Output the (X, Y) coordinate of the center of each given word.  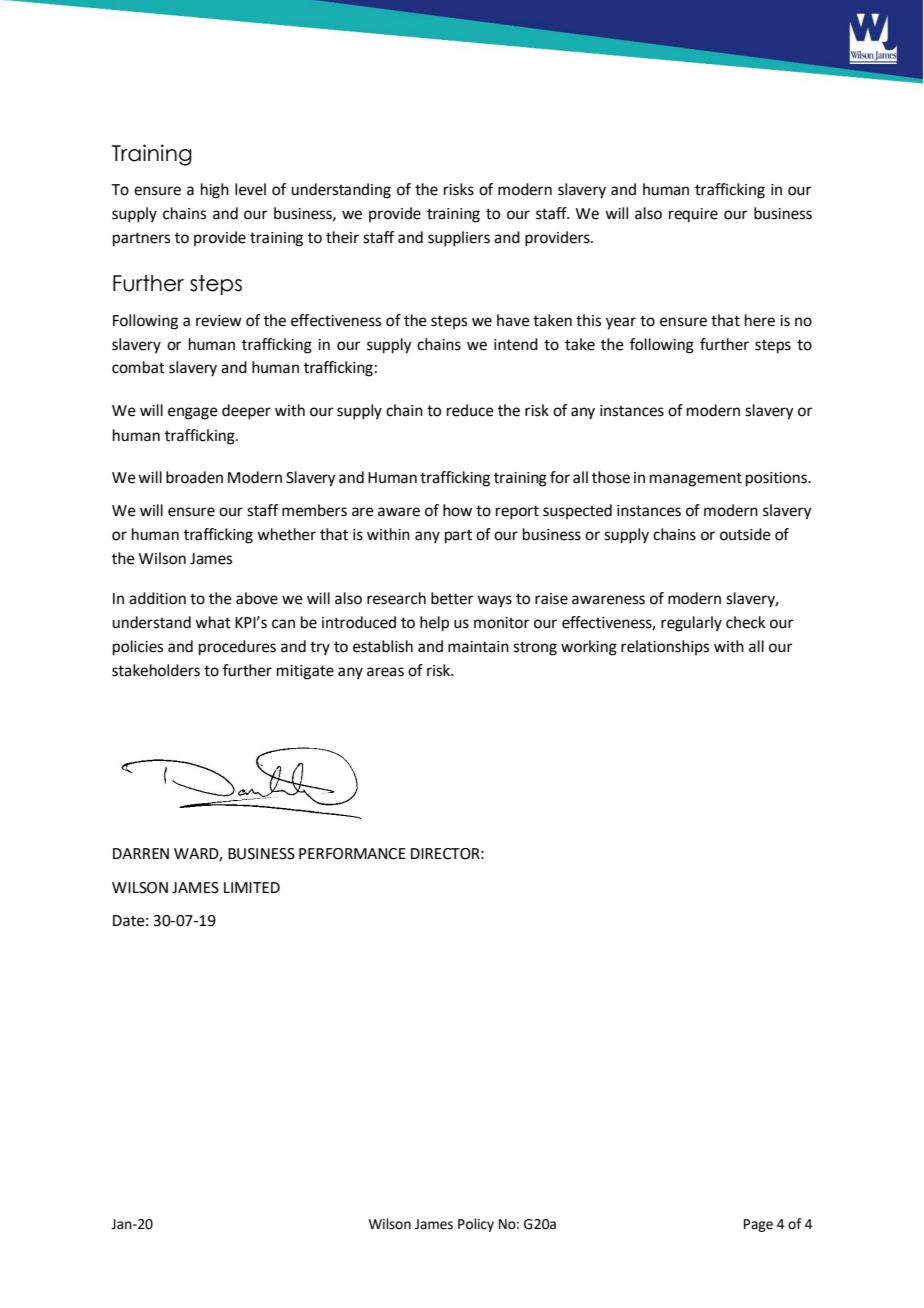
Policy (476, 1225)
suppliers (459, 239)
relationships (665, 647)
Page (758, 1225)
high (215, 191)
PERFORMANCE (352, 854)
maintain (478, 647)
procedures (237, 648)
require (693, 215)
